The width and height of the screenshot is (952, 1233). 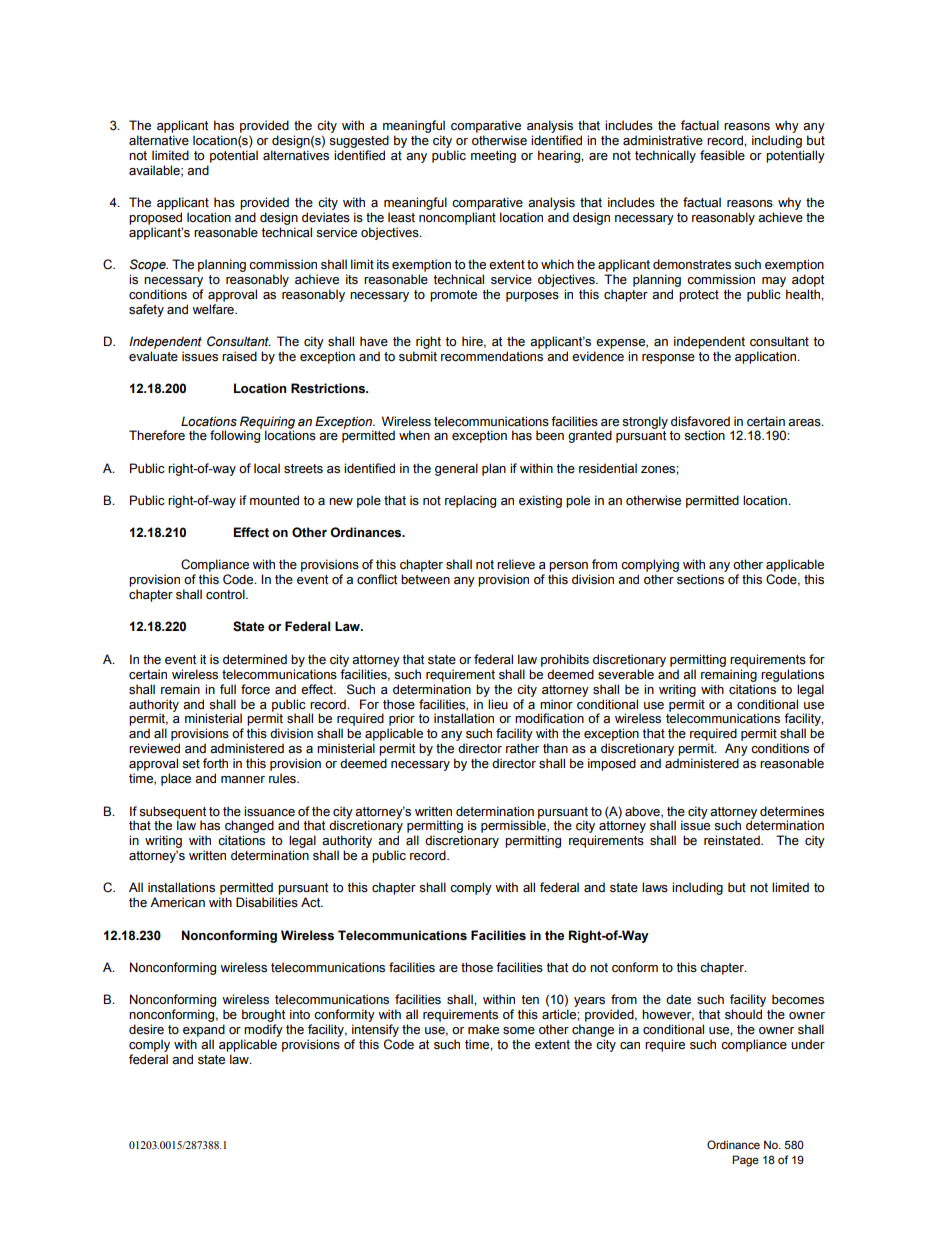 I want to click on replacing, so click(x=470, y=501).
